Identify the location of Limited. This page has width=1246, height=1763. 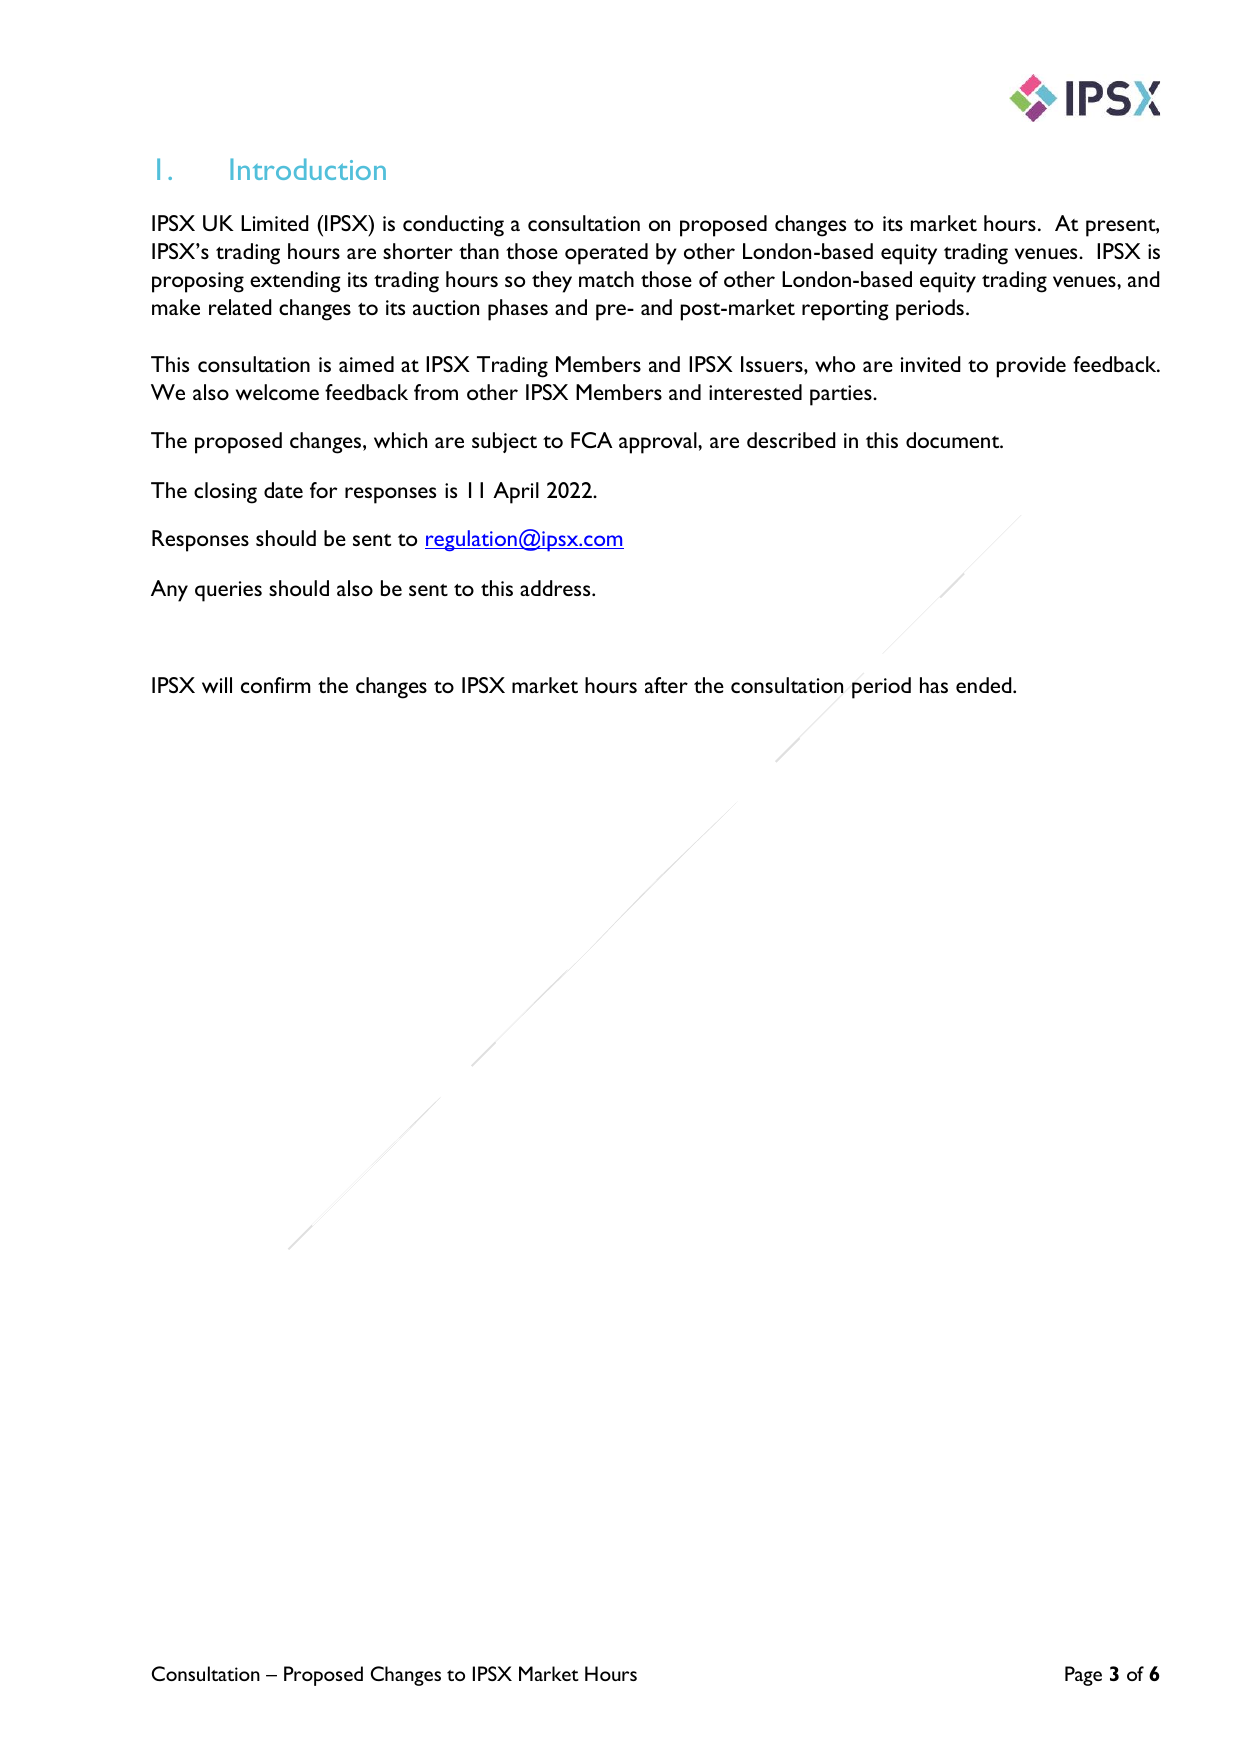
(275, 223).
